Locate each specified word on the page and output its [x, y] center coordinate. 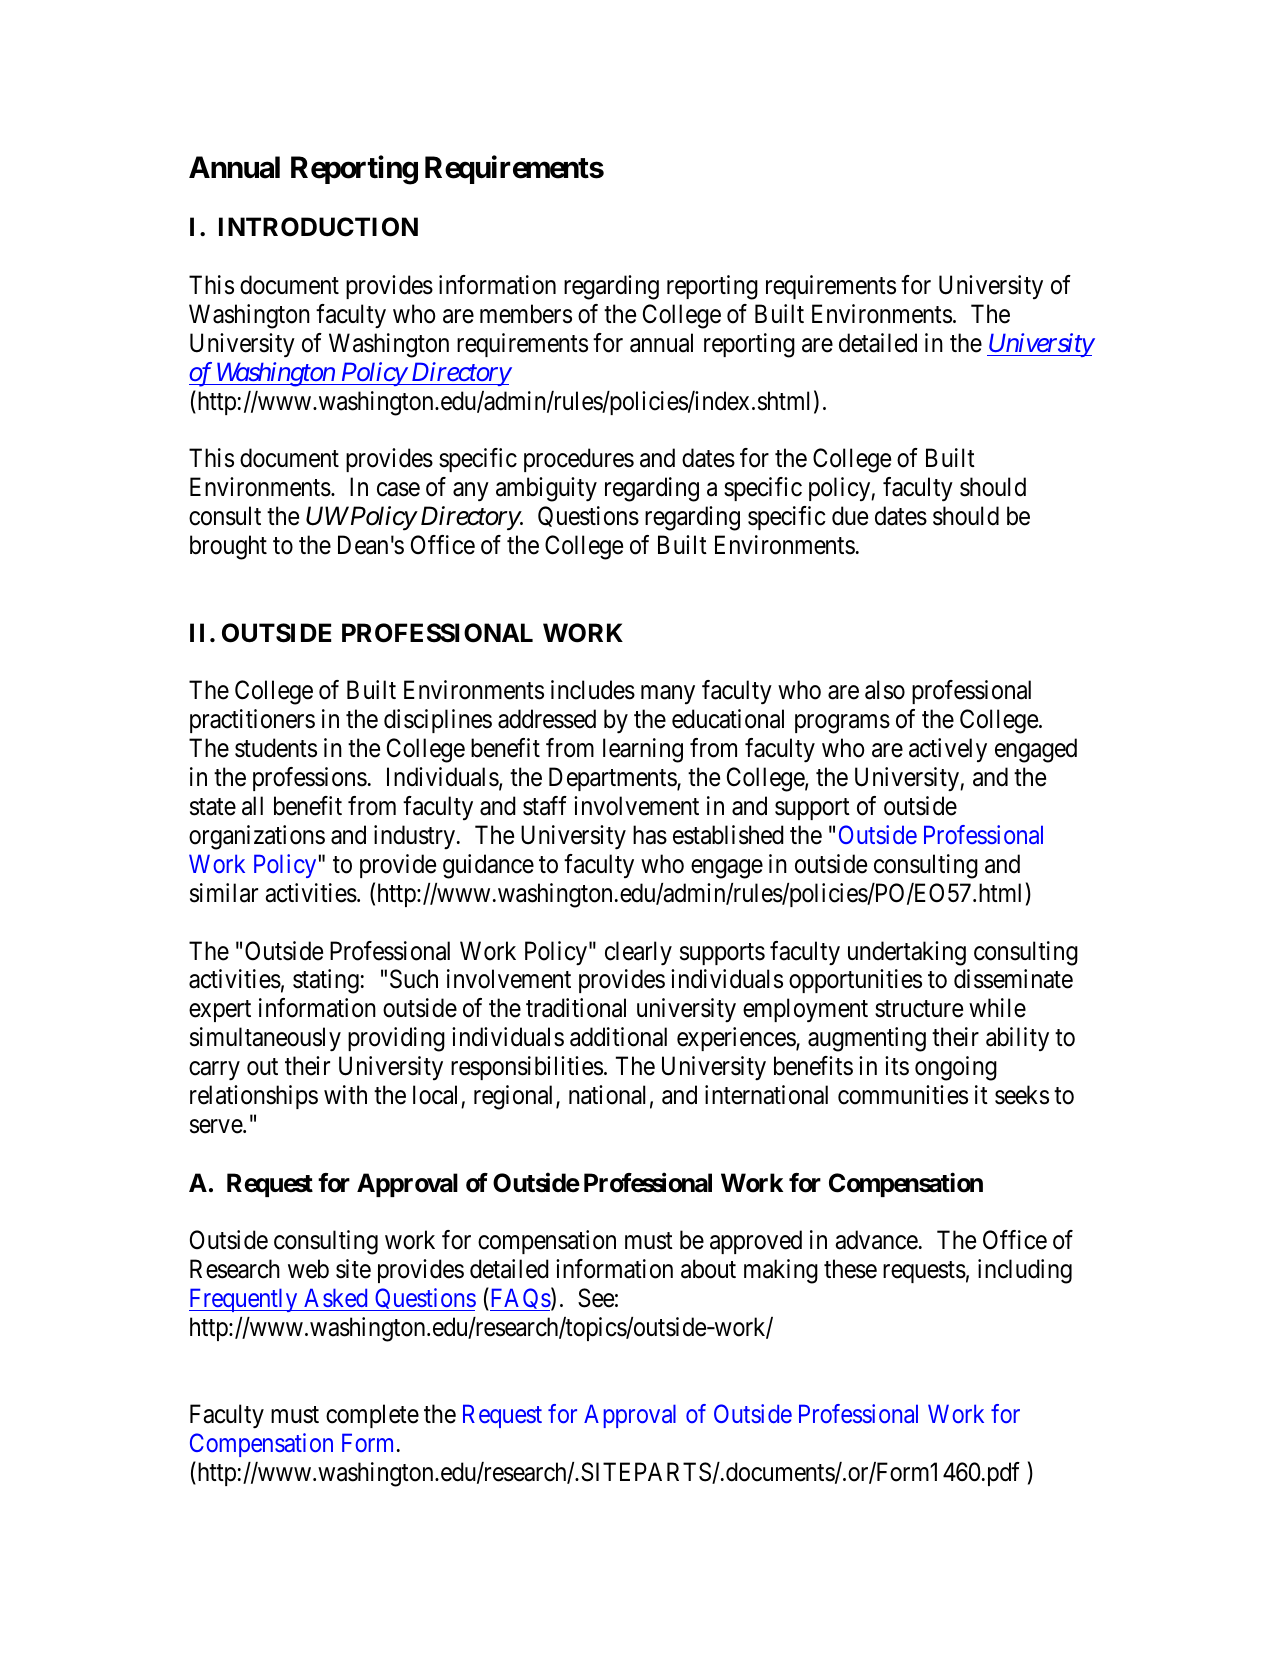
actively [948, 750]
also [885, 690]
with [345, 1094]
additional [618, 1037]
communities [903, 1095]
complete [372, 1416]
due [850, 516]
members [526, 314]
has [650, 835]
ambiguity [546, 489]
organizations [257, 837]
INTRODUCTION [318, 227]
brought [228, 547]
